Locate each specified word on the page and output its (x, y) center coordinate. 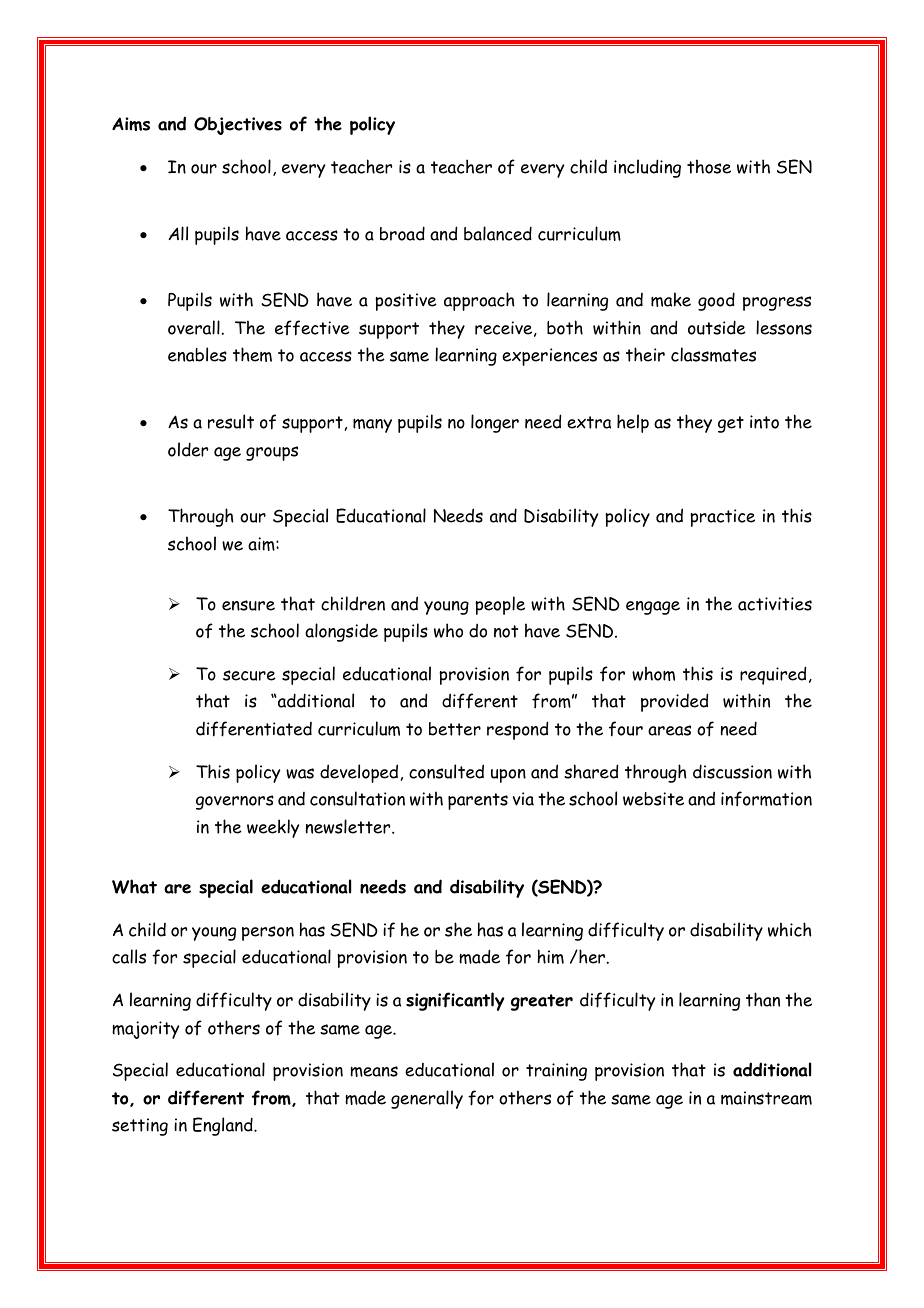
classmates (713, 354)
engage (653, 608)
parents (478, 801)
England (224, 1126)
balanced (498, 233)
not (506, 631)
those (709, 166)
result (231, 421)
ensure (248, 605)
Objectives (238, 126)
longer (495, 423)
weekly (273, 828)
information (766, 799)
